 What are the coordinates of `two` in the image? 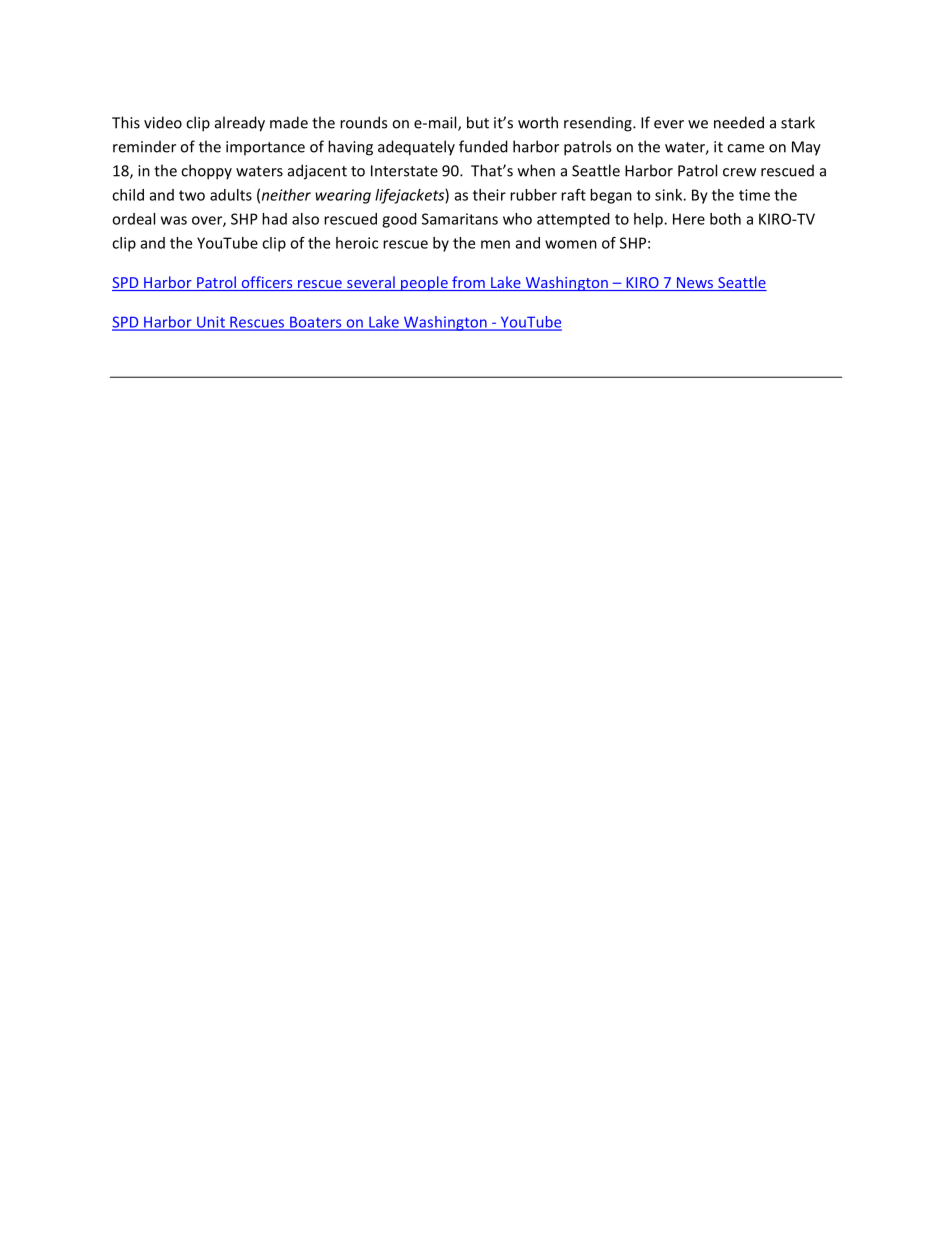 It's located at (192, 195).
